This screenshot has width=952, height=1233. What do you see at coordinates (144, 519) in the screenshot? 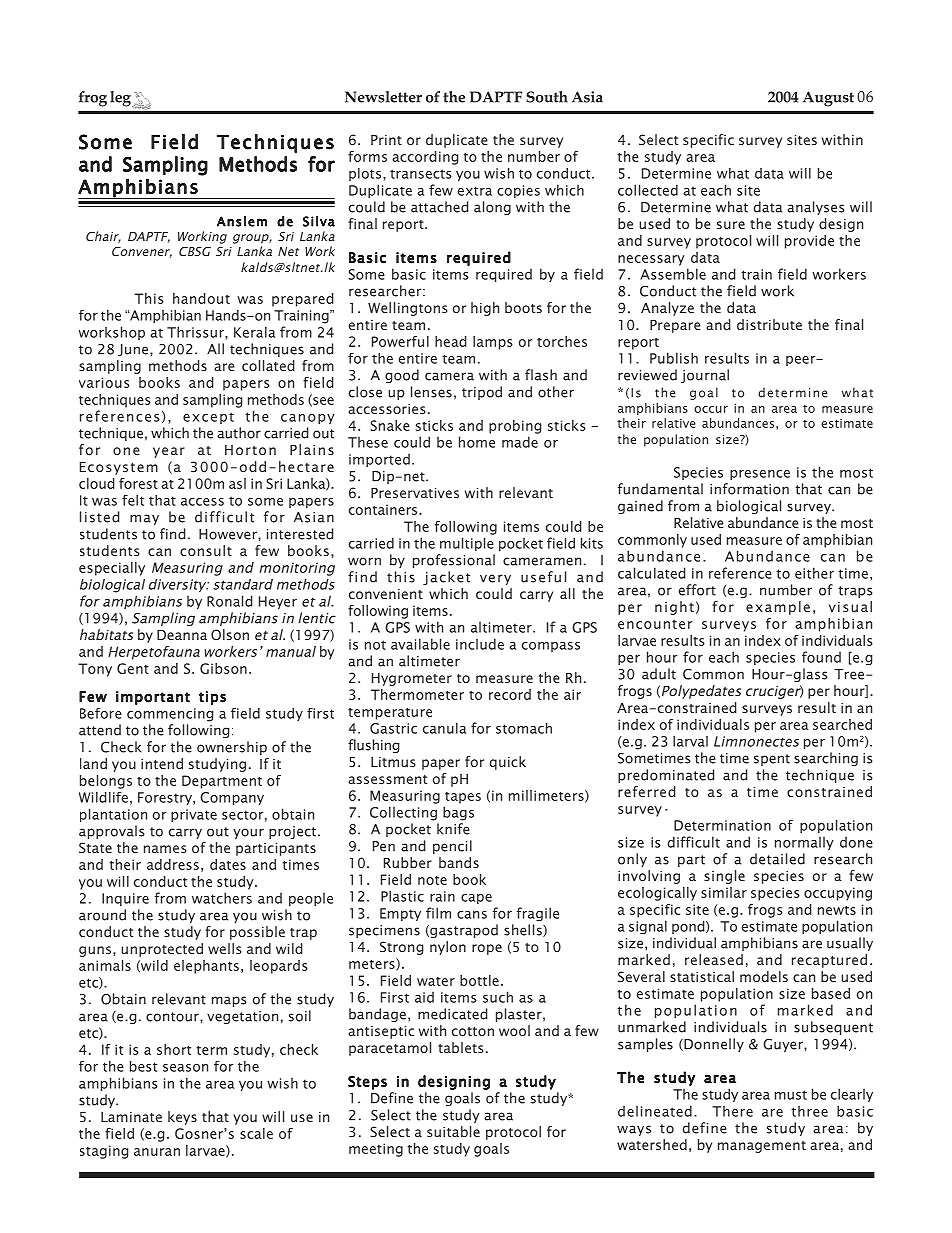
I see `may` at bounding box center [144, 519].
